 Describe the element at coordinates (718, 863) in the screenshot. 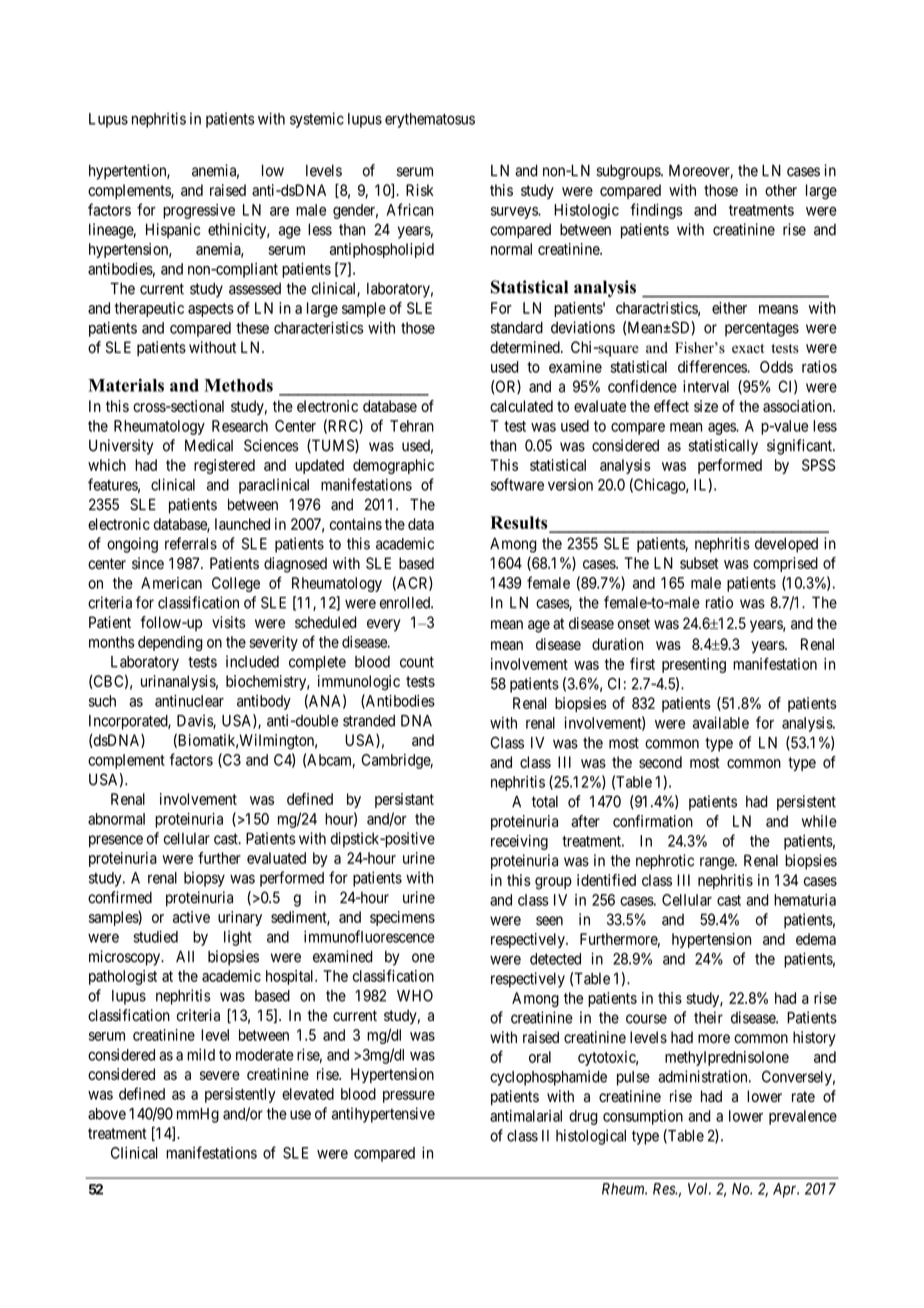

I see `range` at that location.
